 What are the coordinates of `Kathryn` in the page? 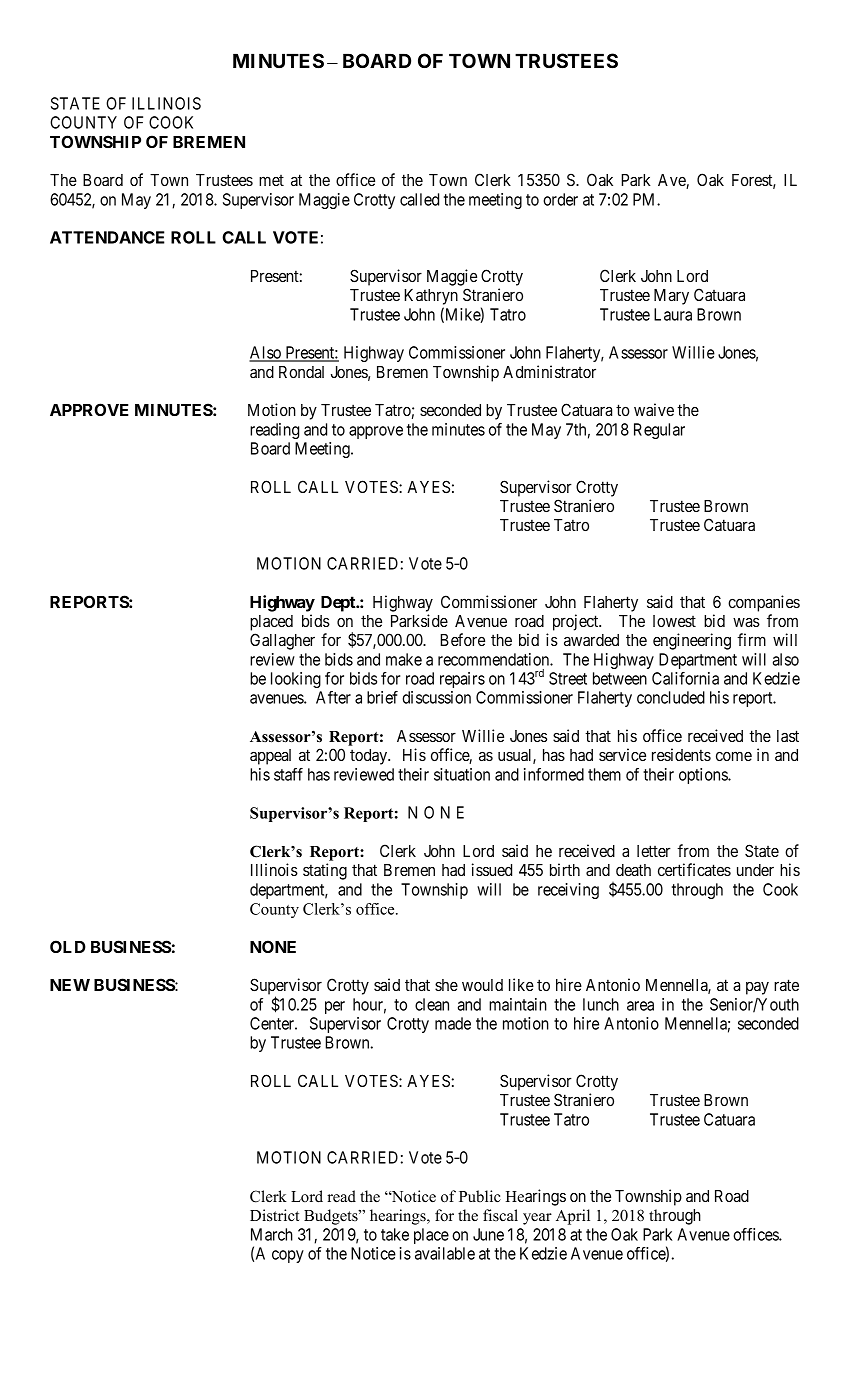 It's located at (431, 297).
